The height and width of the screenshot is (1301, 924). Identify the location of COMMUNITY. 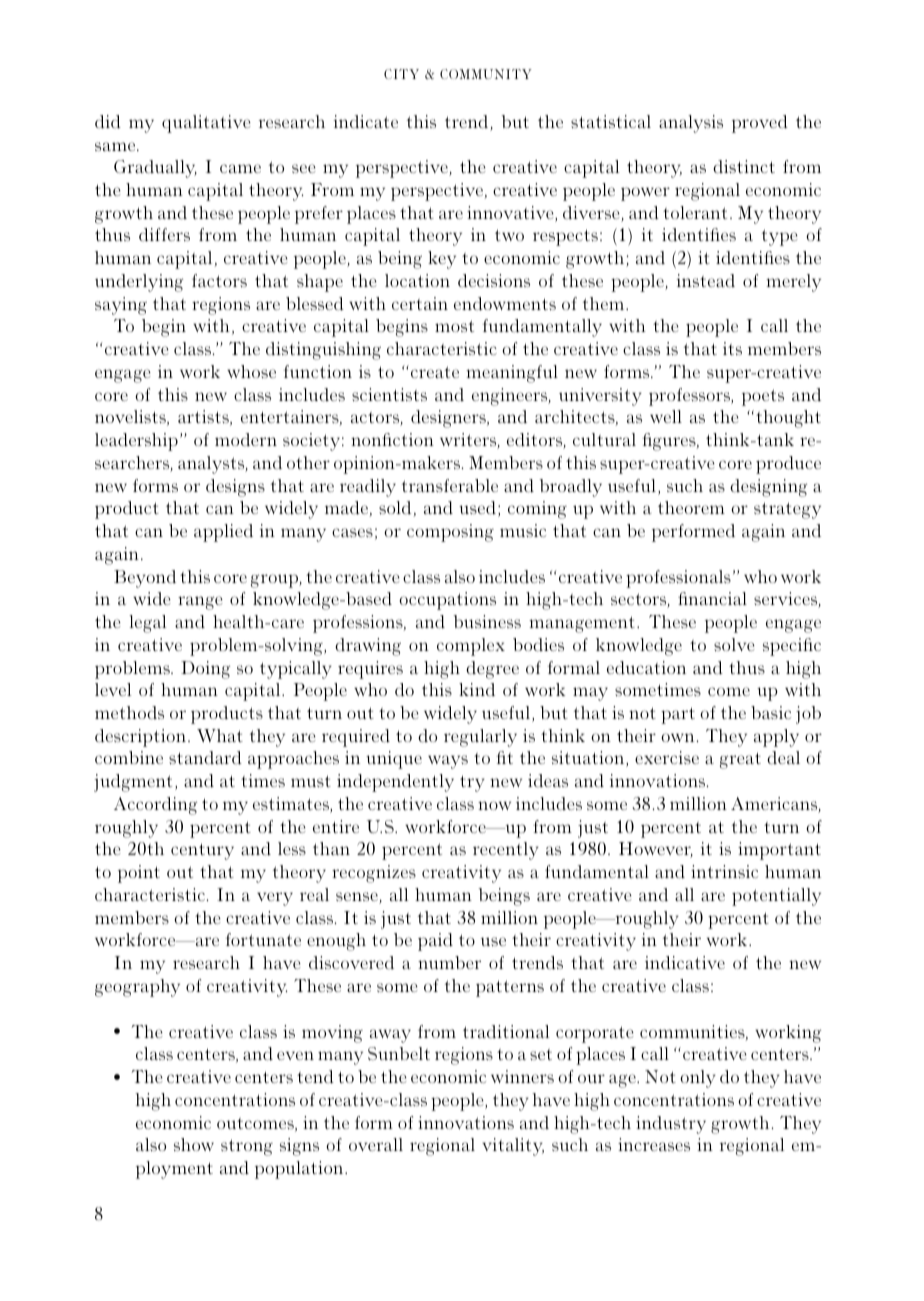
(486, 74).
